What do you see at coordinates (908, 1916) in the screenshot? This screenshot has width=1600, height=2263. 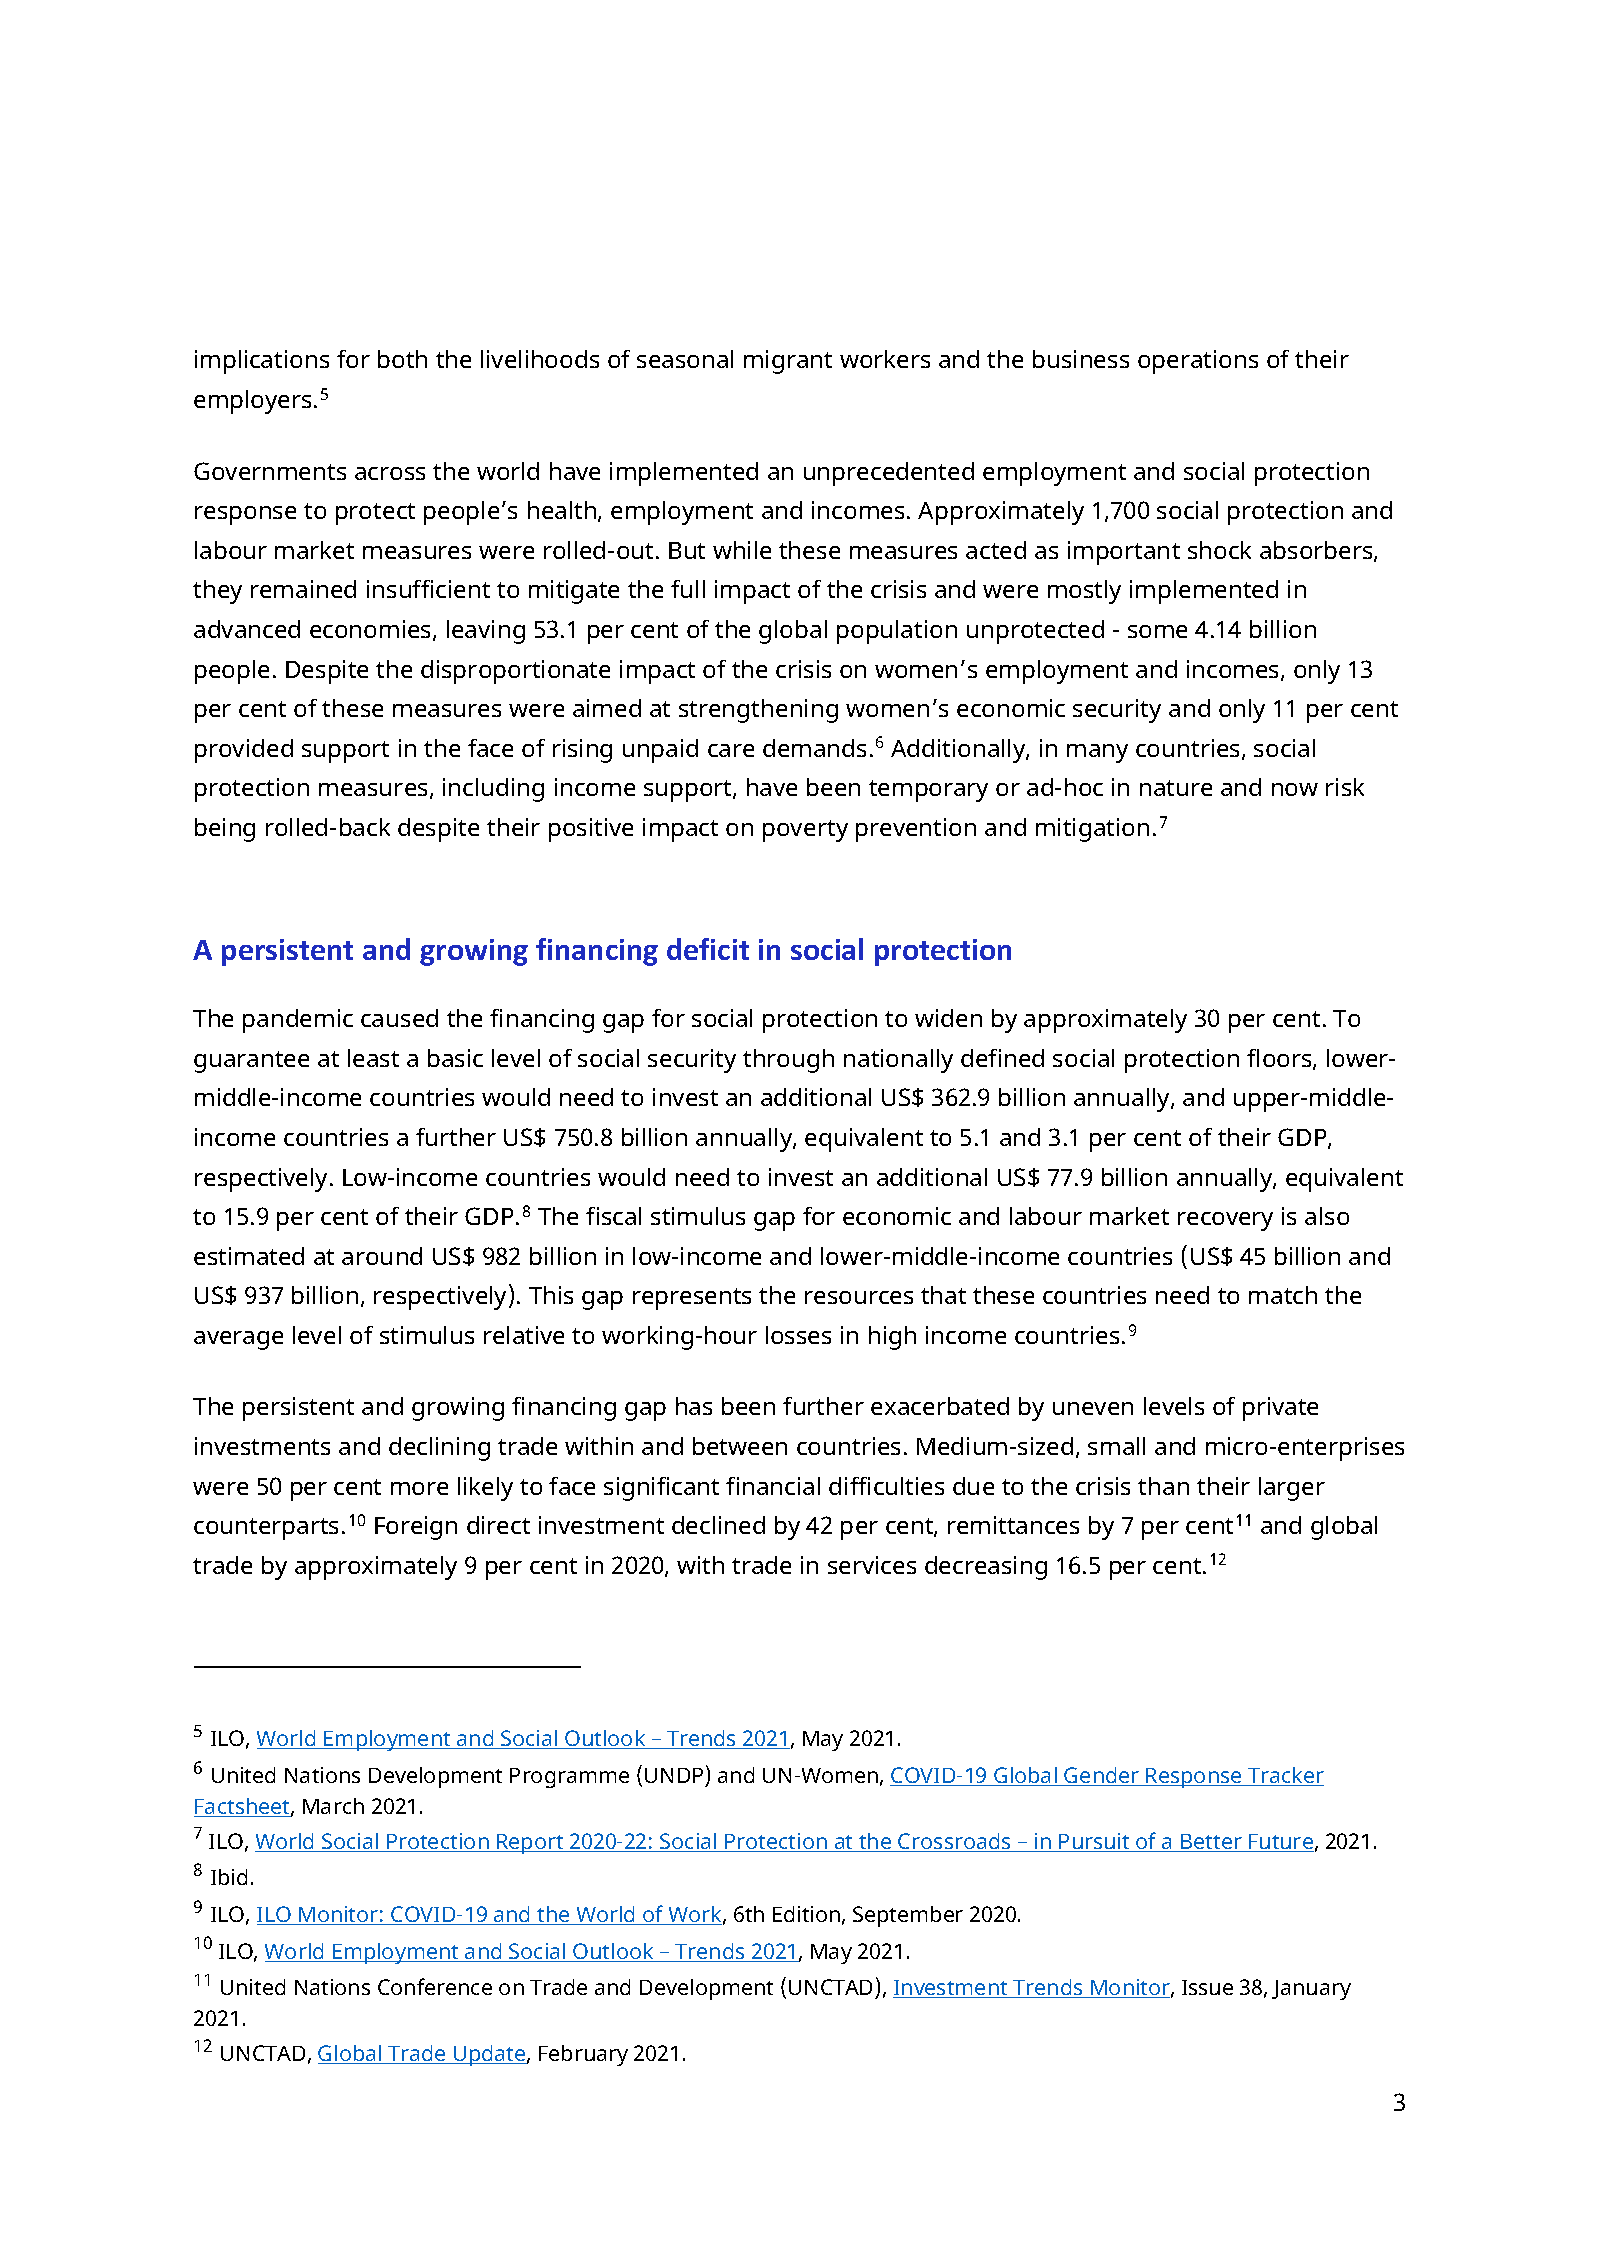 I see `September` at bounding box center [908, 1916].
